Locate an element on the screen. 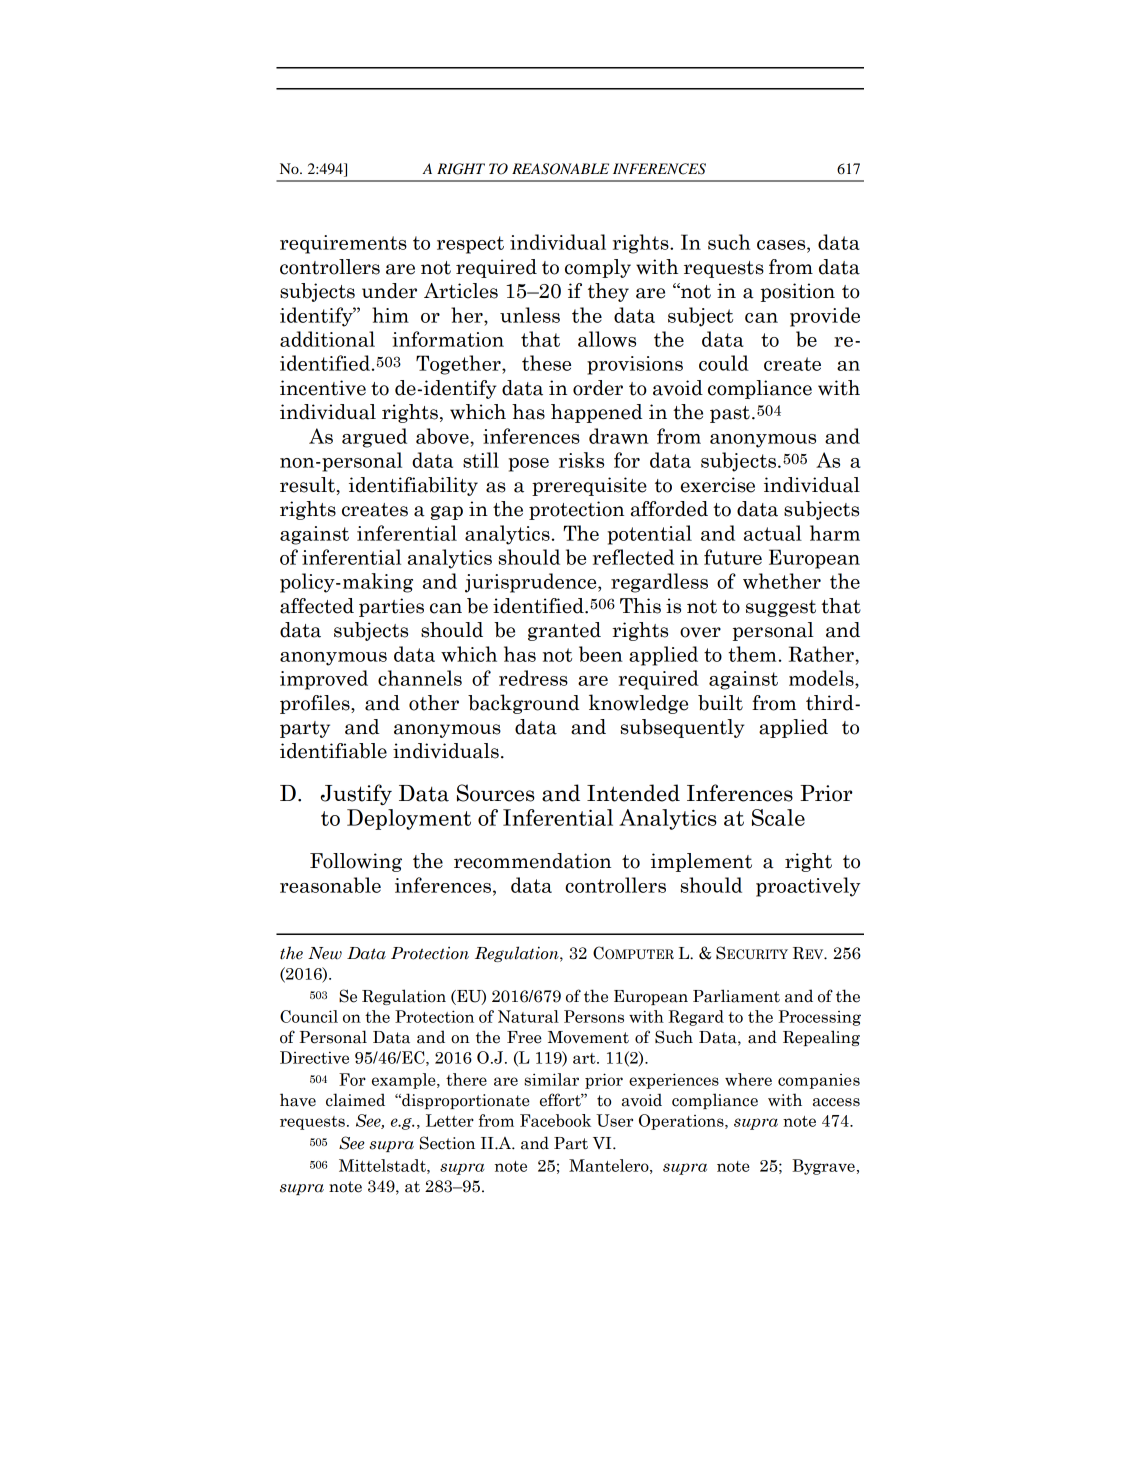 This screenshot has height=1475, width=1140. Facebook is located at coordinates (555, 1120).
